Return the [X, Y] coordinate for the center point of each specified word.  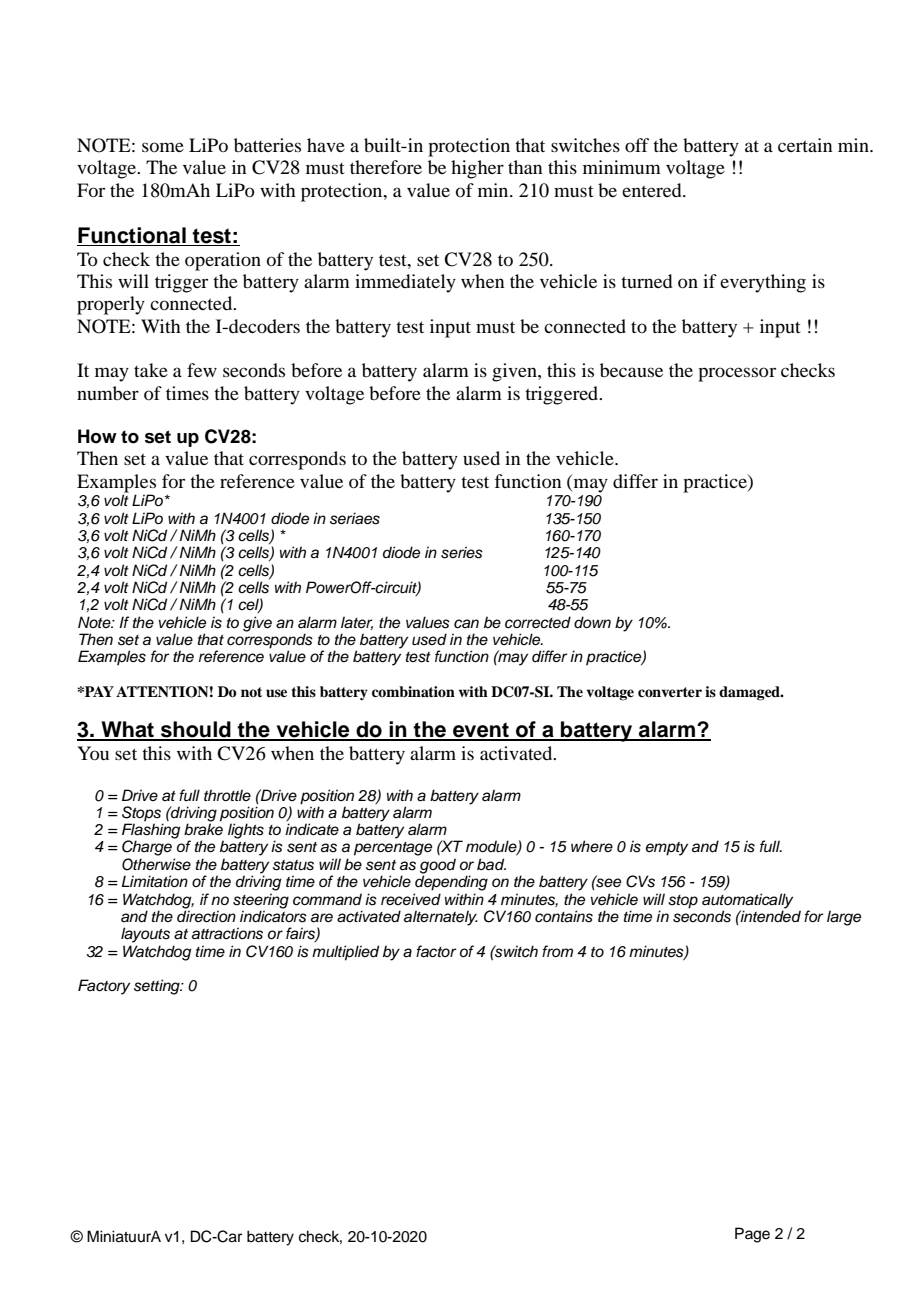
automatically [747, 901]
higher [477, 169]
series [462, 552]
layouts [145, 935]
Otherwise [156, 864]
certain [805, 145]
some [163, 147]
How [97, 436]
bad [491, 864]
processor [737, 374]
